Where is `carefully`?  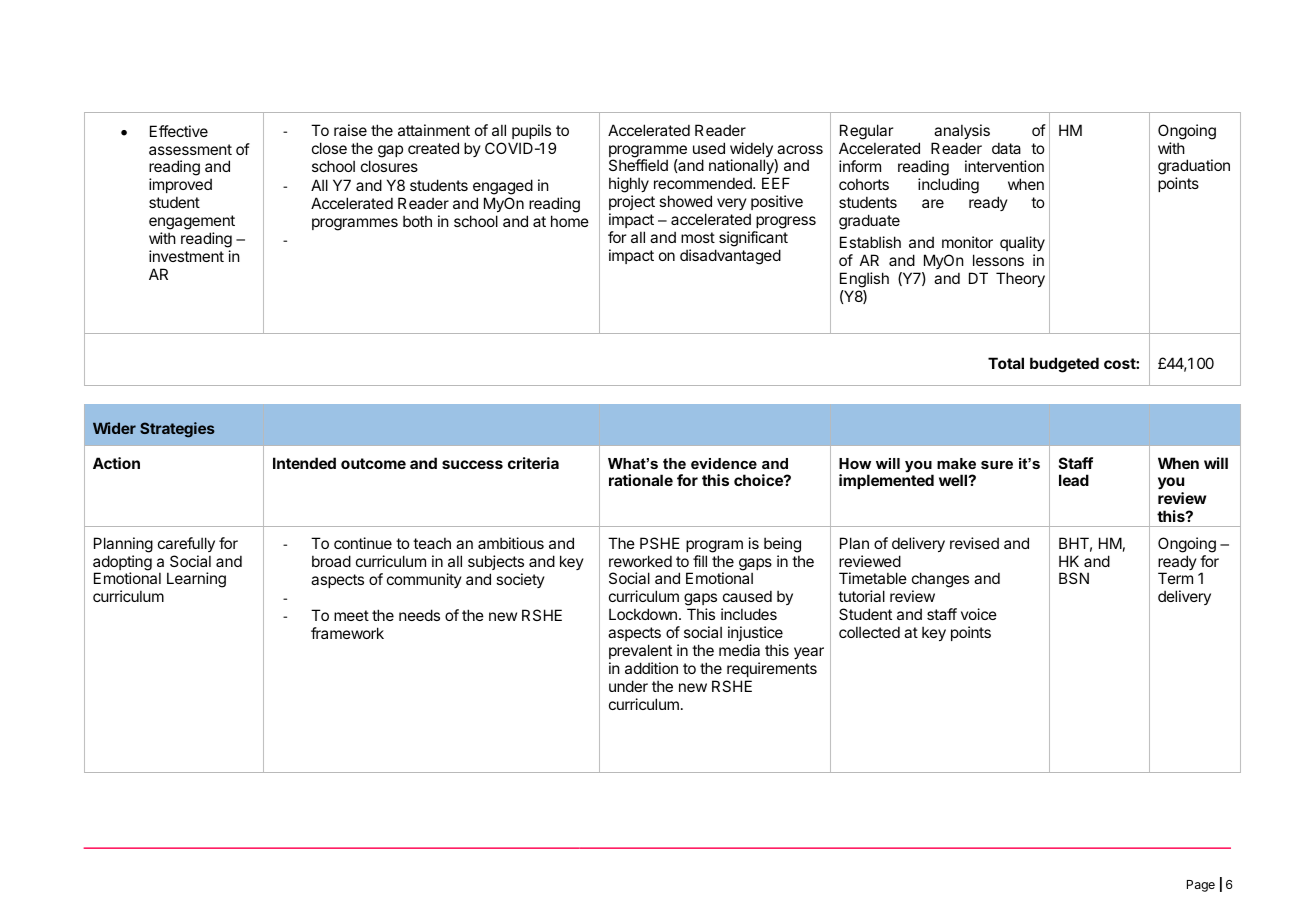 carefully is located at coordinates (186, 544).
